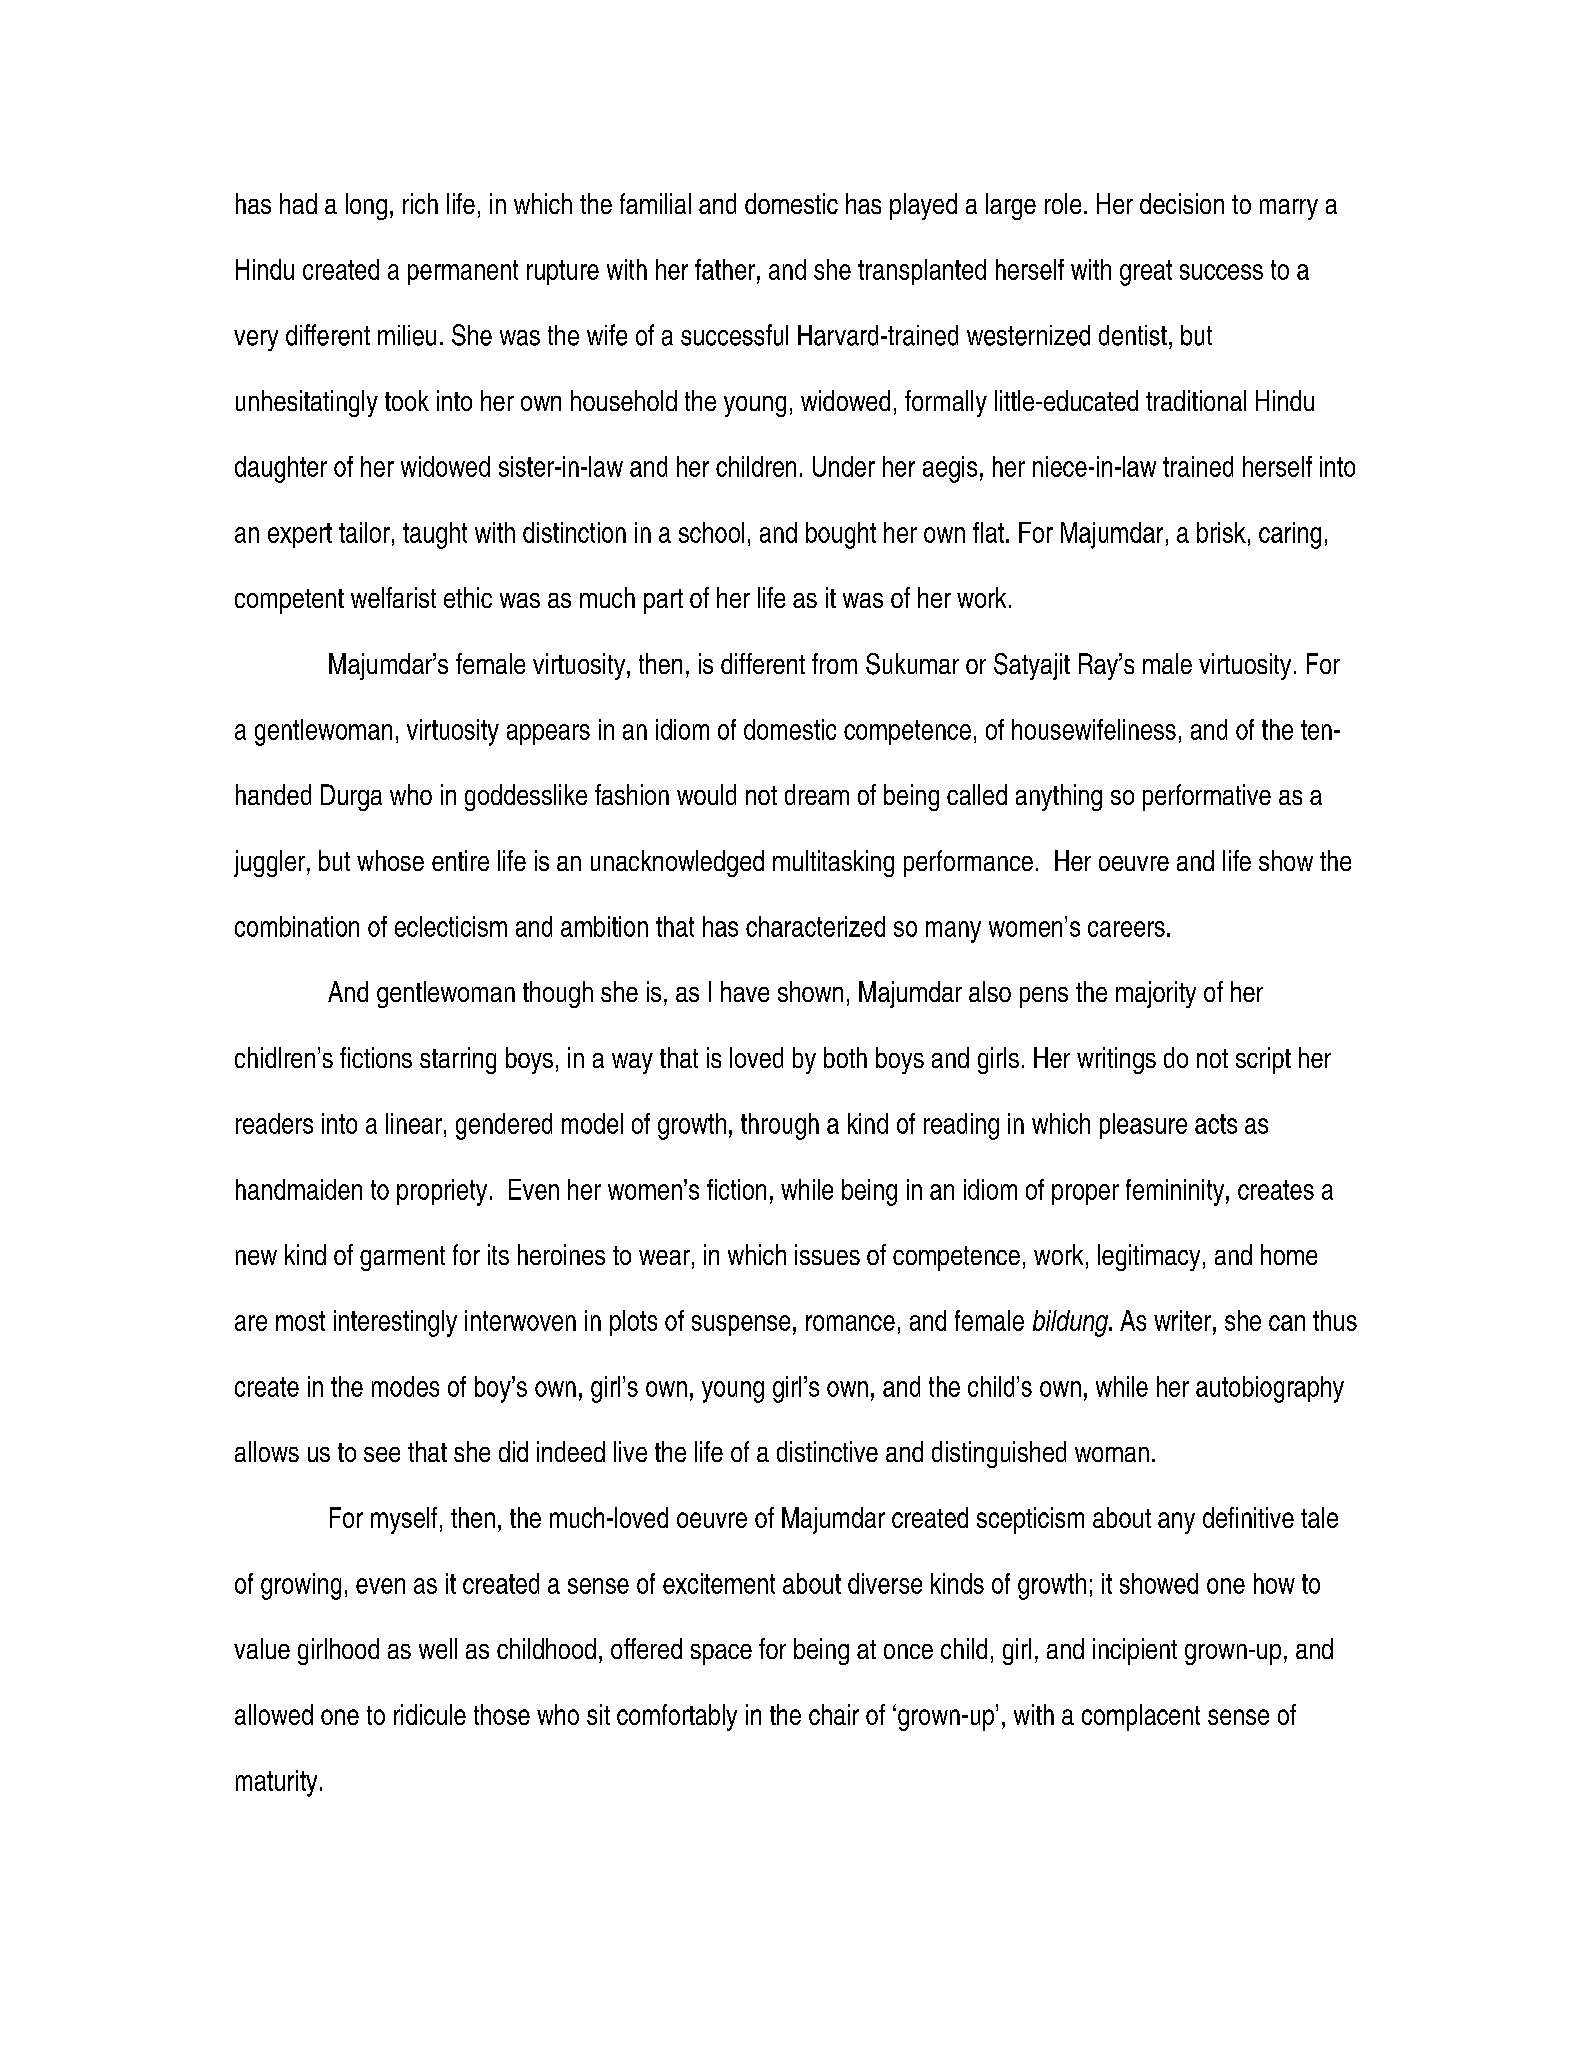 This screenshot has height=2061, width=1592. What do you see at coordinates (922, 272) in the screenshot?
I see `transplanted` at bounding box center [922, 272].
